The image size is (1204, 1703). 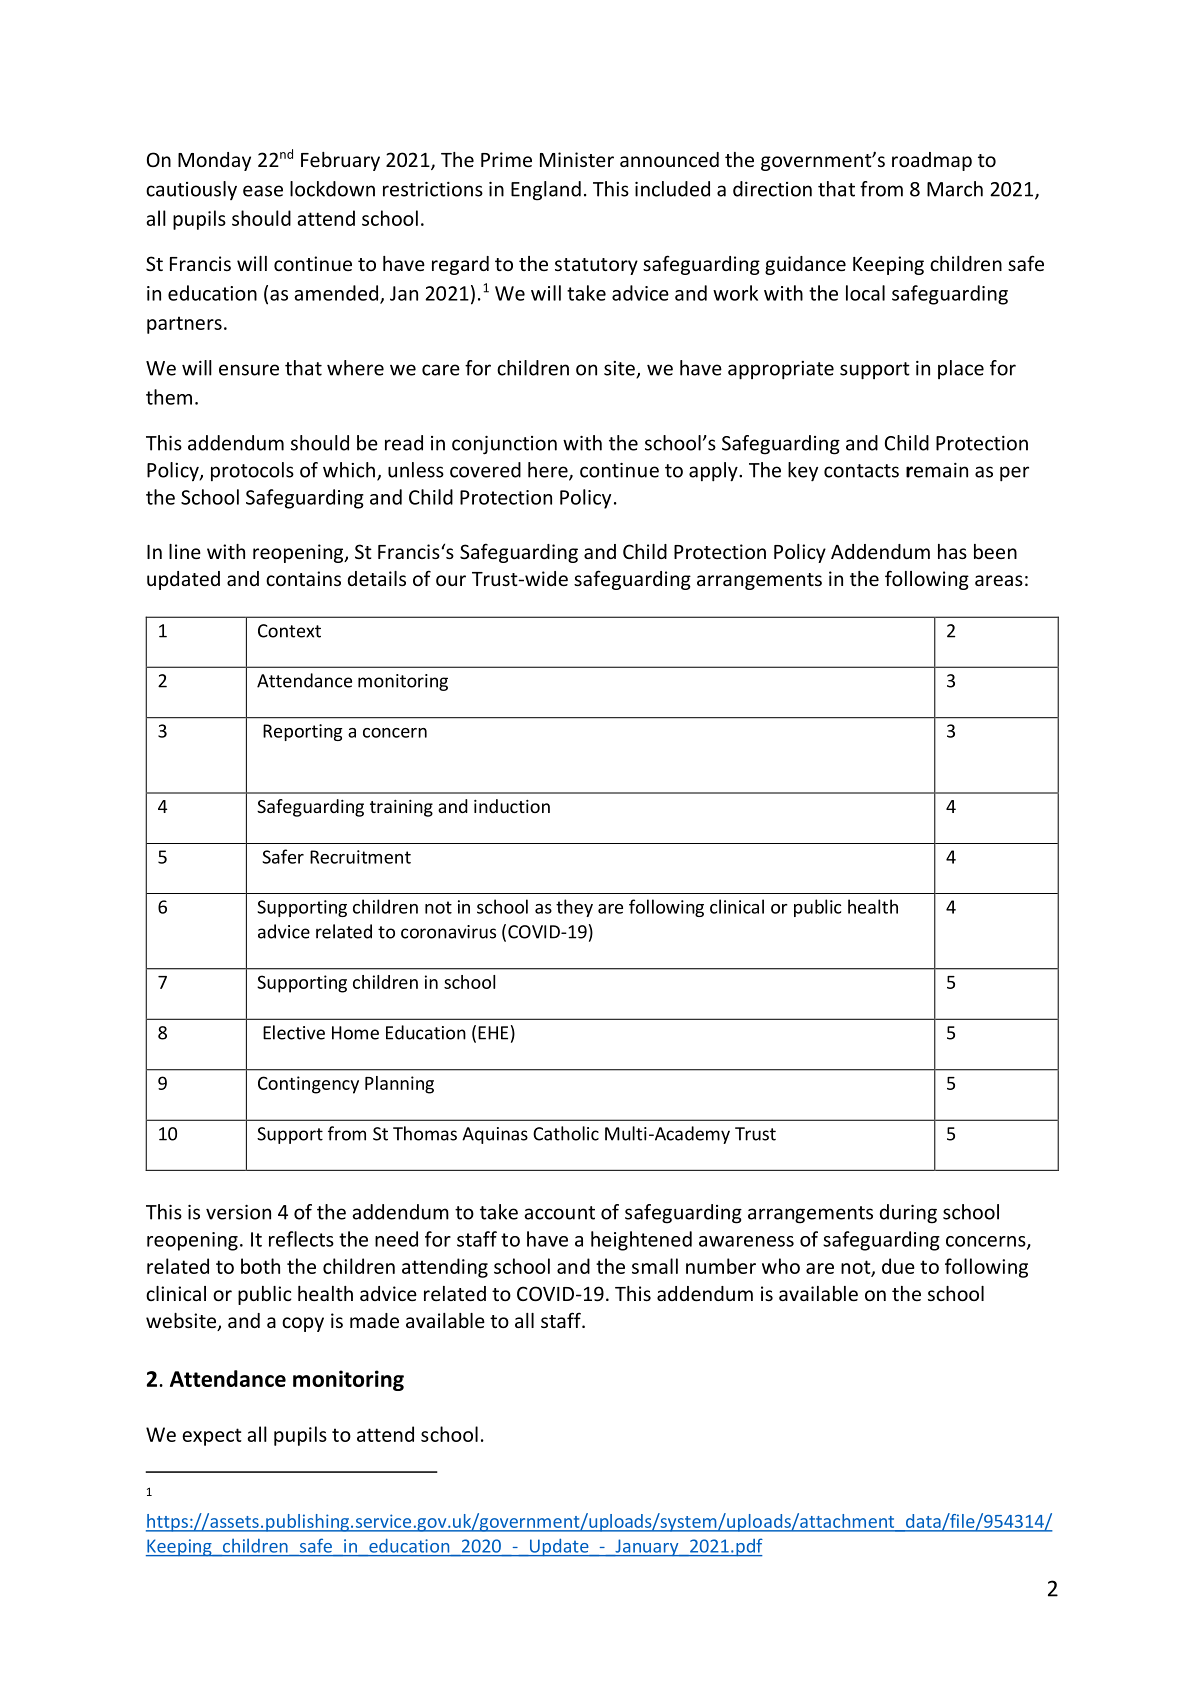 What do you see at coordinates (955, 189) in the screenshot?
I see `March` at bounding box center [955, 189].
